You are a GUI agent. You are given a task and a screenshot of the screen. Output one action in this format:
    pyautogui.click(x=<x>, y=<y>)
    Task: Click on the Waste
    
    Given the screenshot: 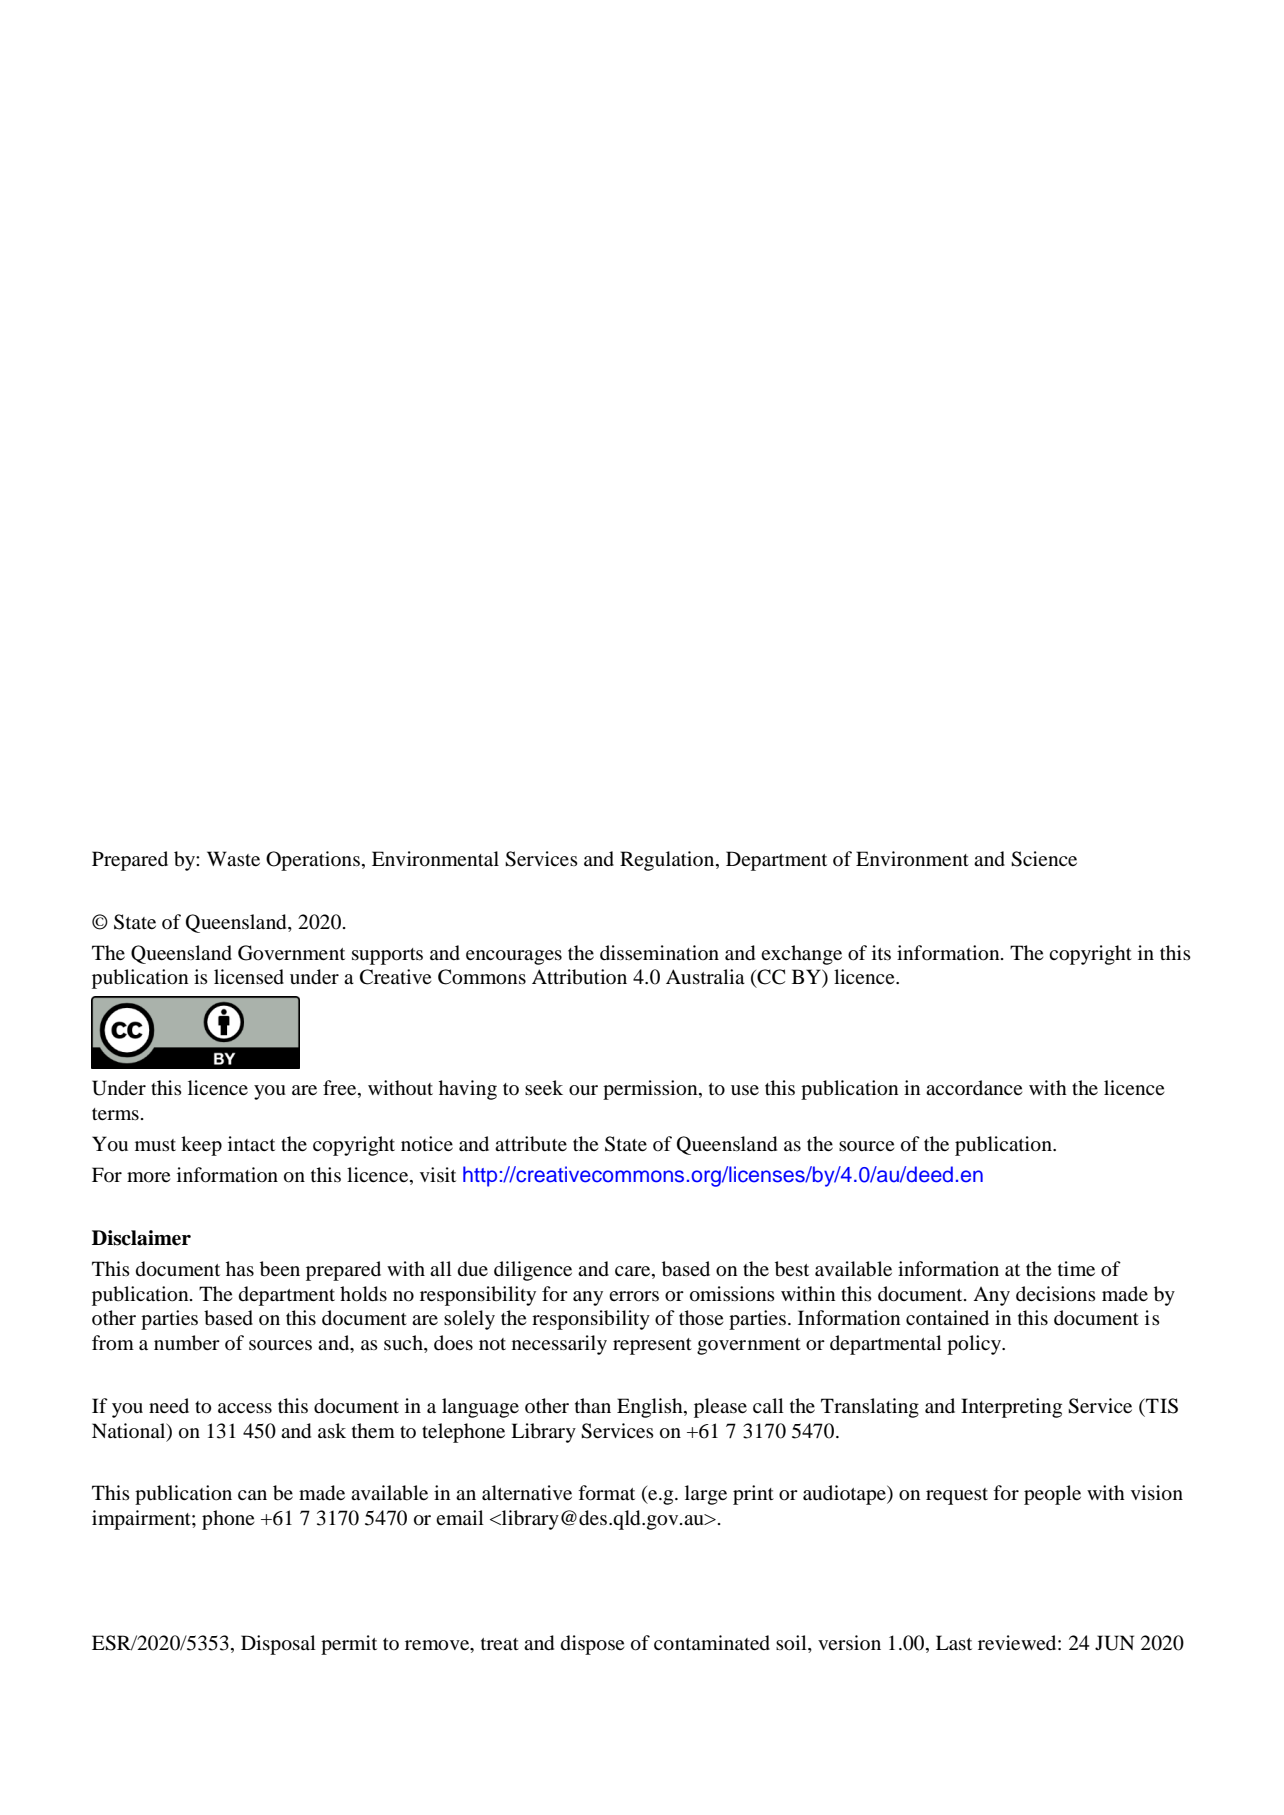 What is the action you would take?
    pyautogui.click(x=233, y=858)
